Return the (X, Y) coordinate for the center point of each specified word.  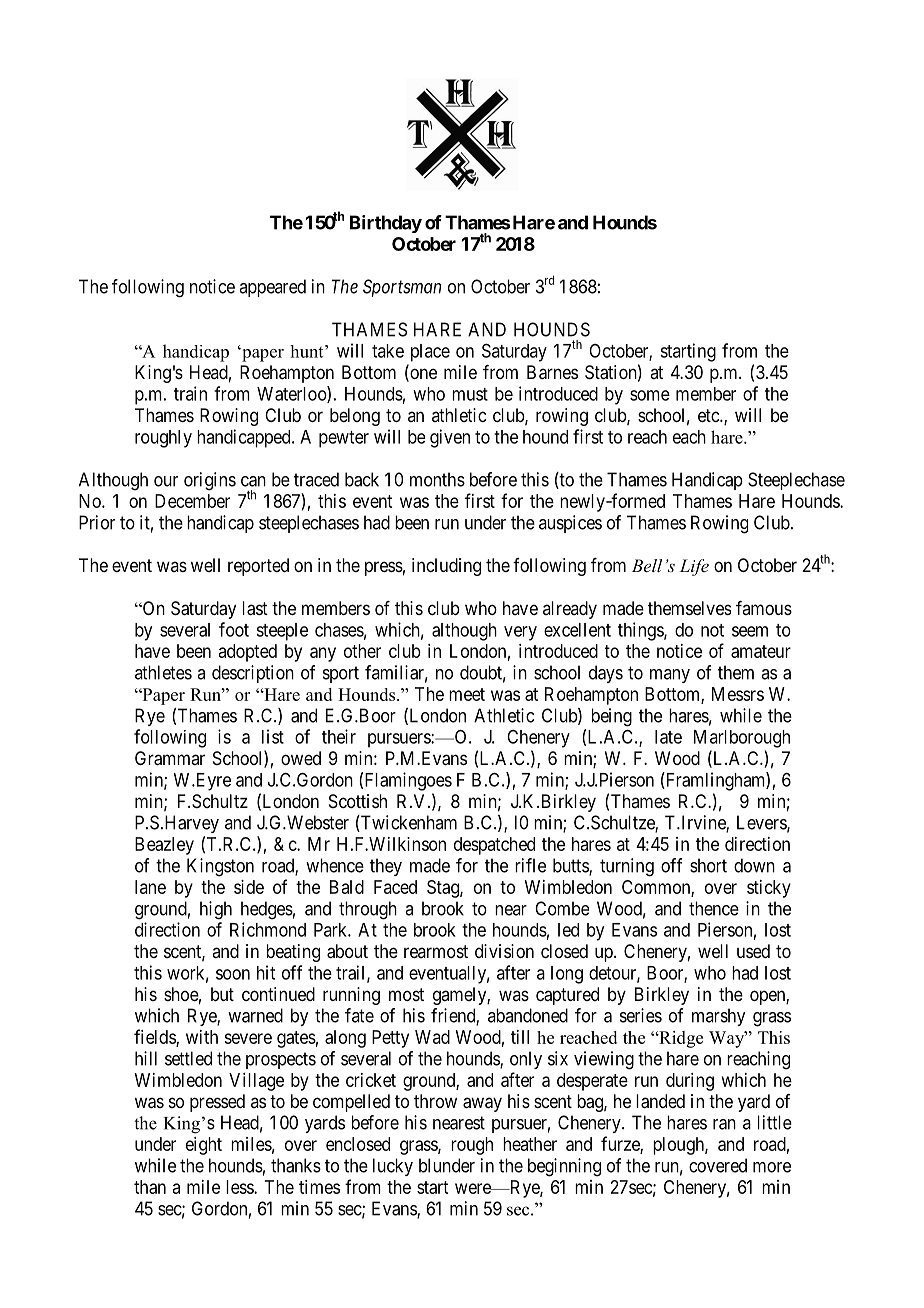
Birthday (386, 224)
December (192, 501)
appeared (272, 288)
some (650, 395)
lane (150, 887)
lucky (393, 1167)
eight (204, 1146)
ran (724, 1124)
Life (694, 567)
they (386, 867)
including (446, 567)
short (708, 865)
